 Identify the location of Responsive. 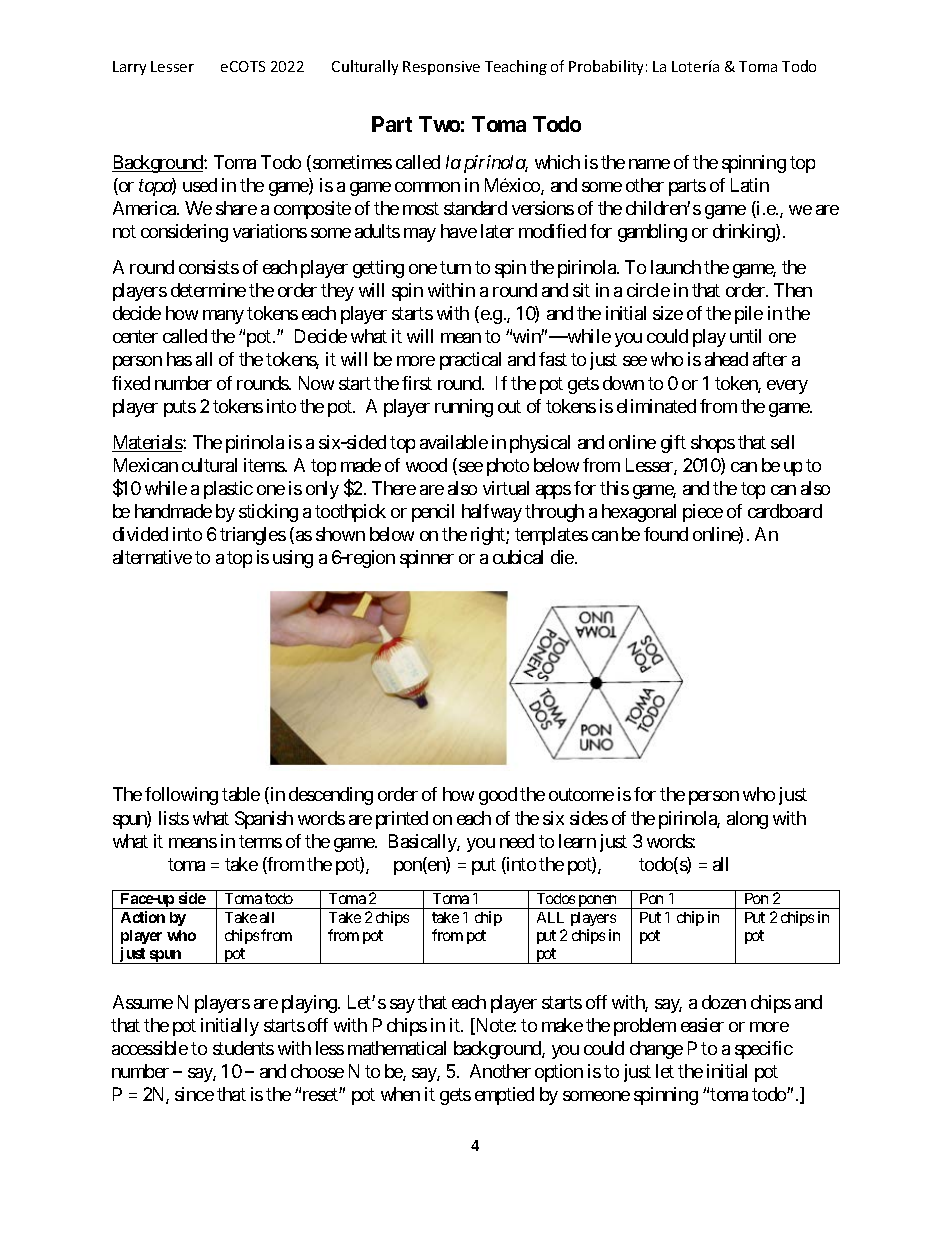
(441, 68).
